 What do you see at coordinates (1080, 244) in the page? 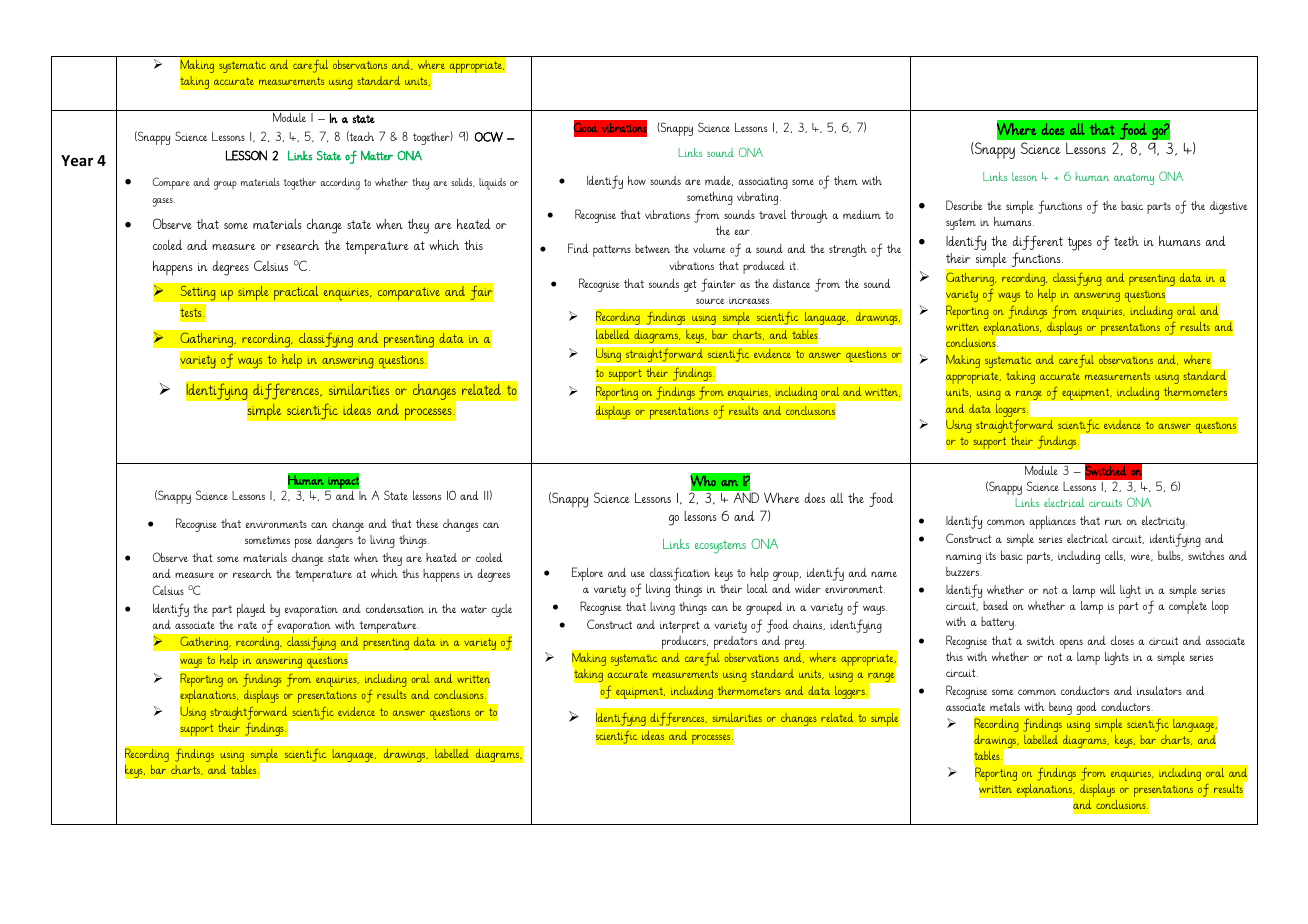
I see `types` at bounding box center [1080, 244].
